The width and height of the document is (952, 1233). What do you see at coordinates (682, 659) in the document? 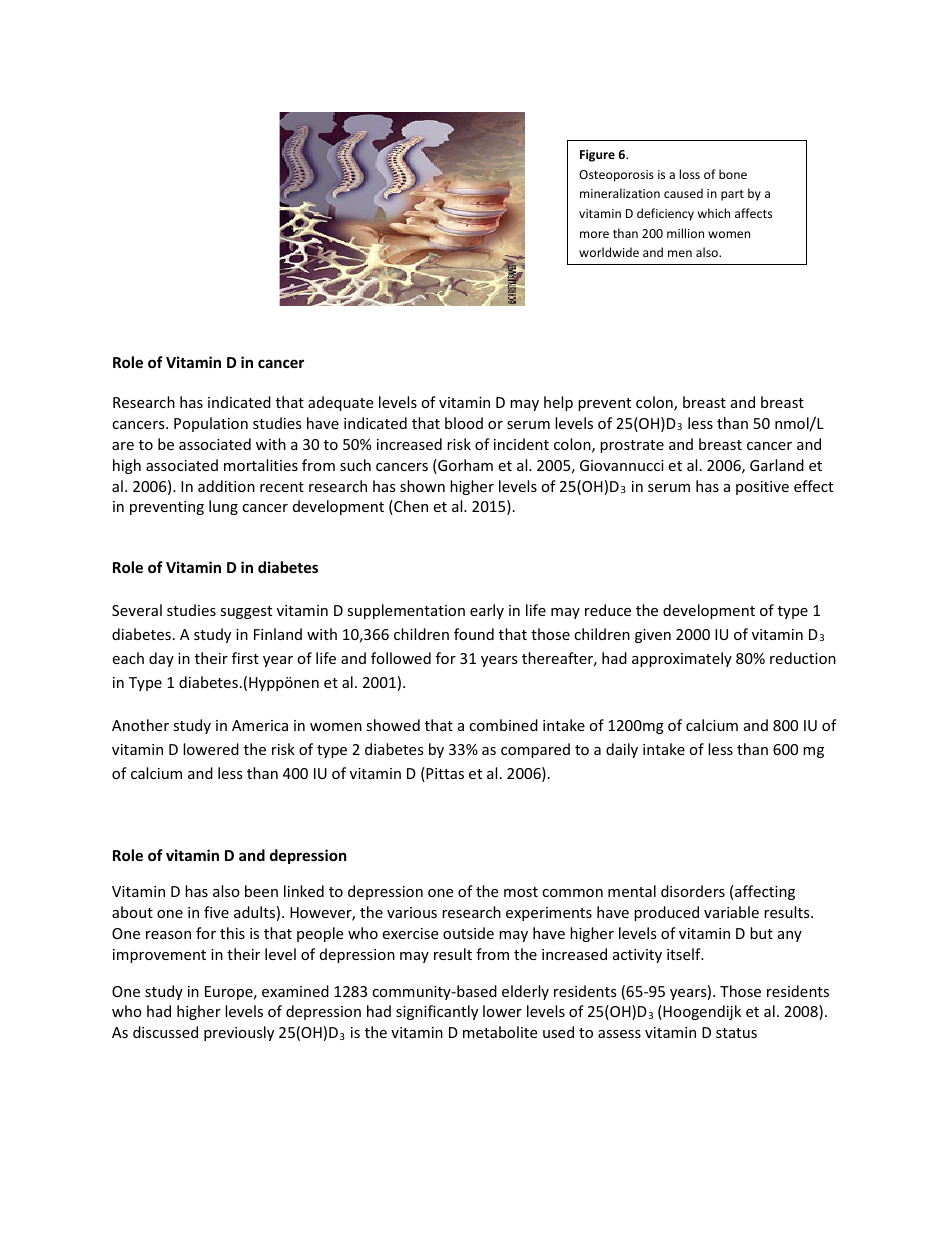
I see `approximately` at bounding box center [682, 659].
